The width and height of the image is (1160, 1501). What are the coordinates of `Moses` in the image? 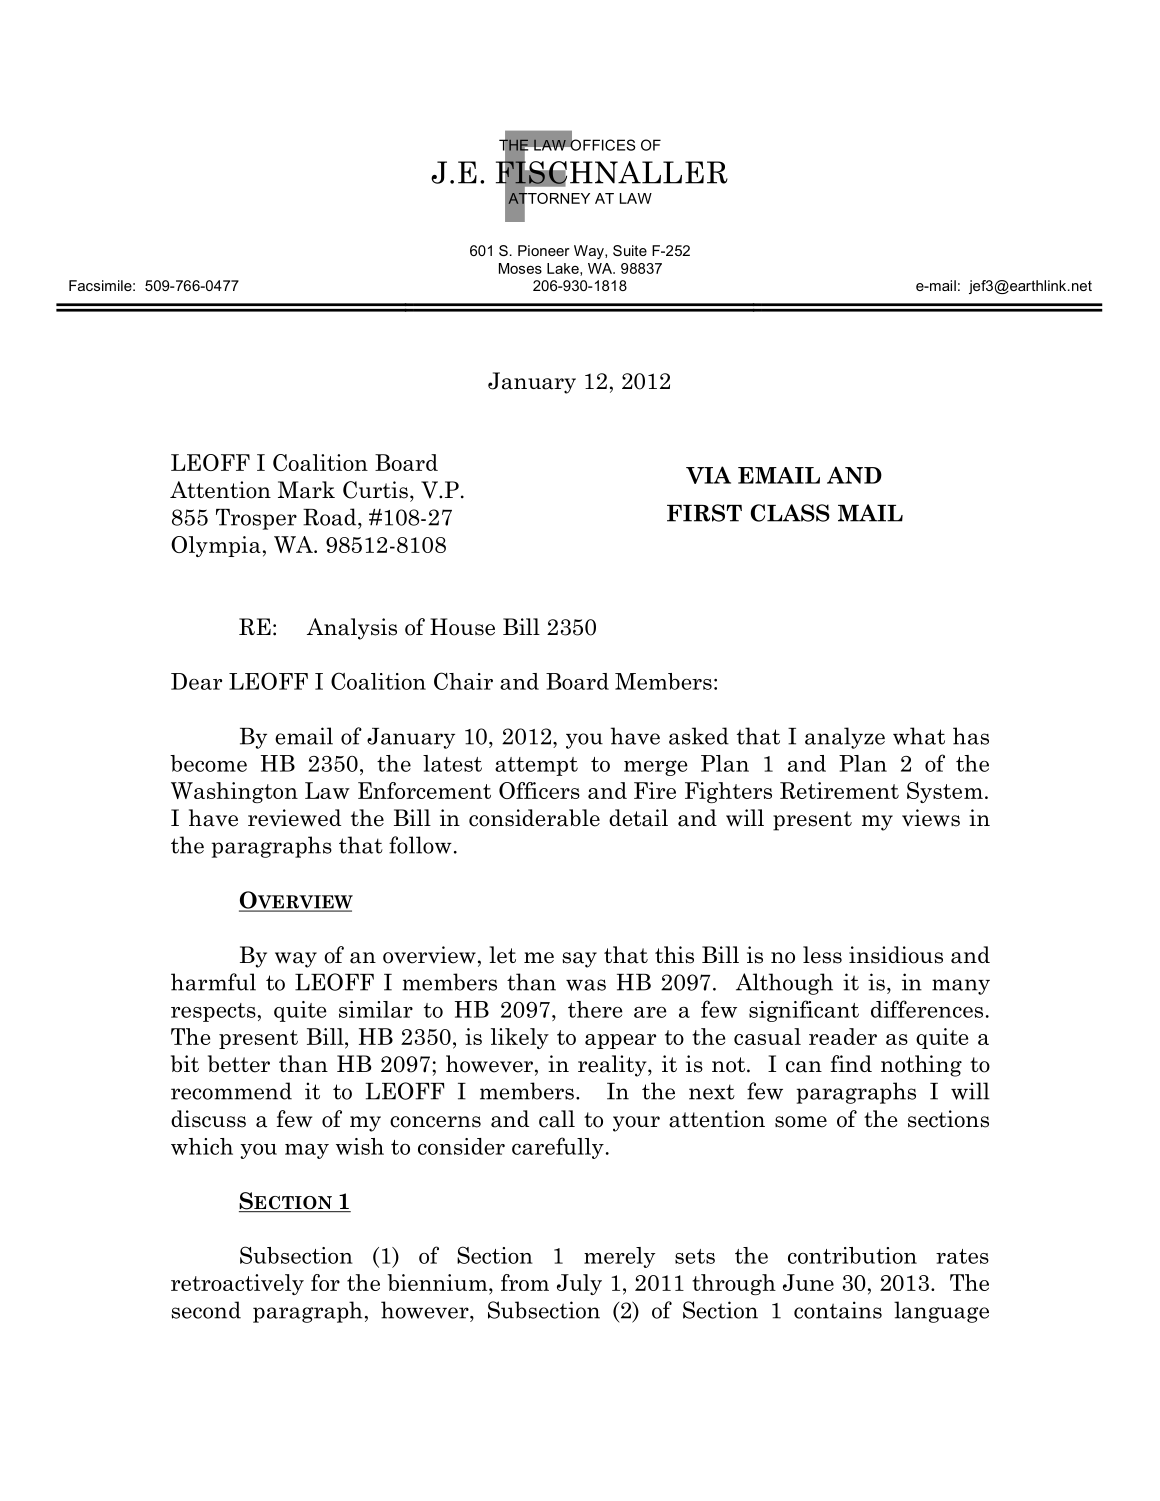 It's located at (520, 268).
